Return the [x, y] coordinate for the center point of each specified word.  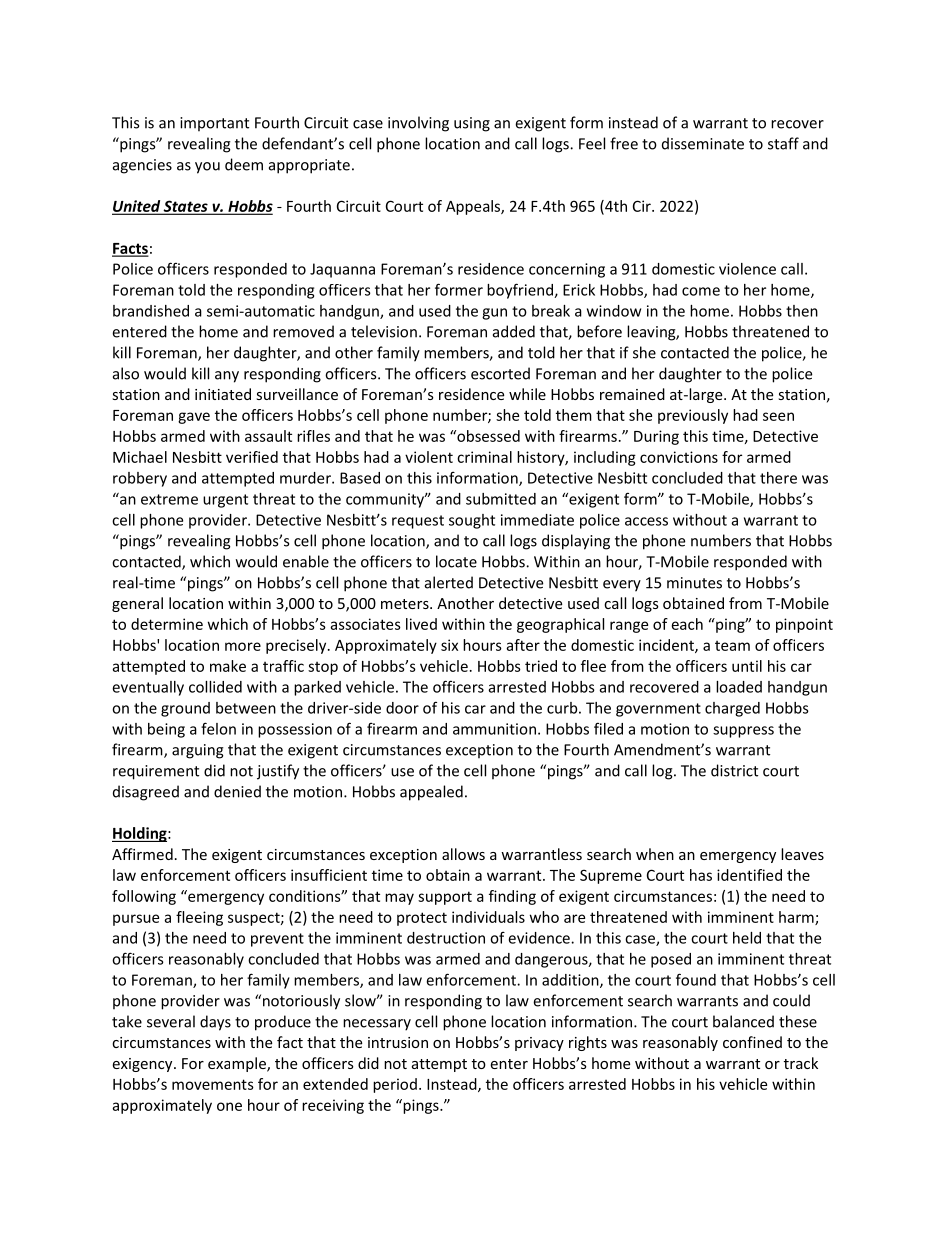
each [687, 624]
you [207, 168]
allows [463, 854]
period [395, 1085]
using [472, 124]
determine [167, 624]
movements [213, 1084]
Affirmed [142, 854]
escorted [500, 373]
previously [693, 416]
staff [783, 143]
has [701, 875]
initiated [223, 394]
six [449, 645]
